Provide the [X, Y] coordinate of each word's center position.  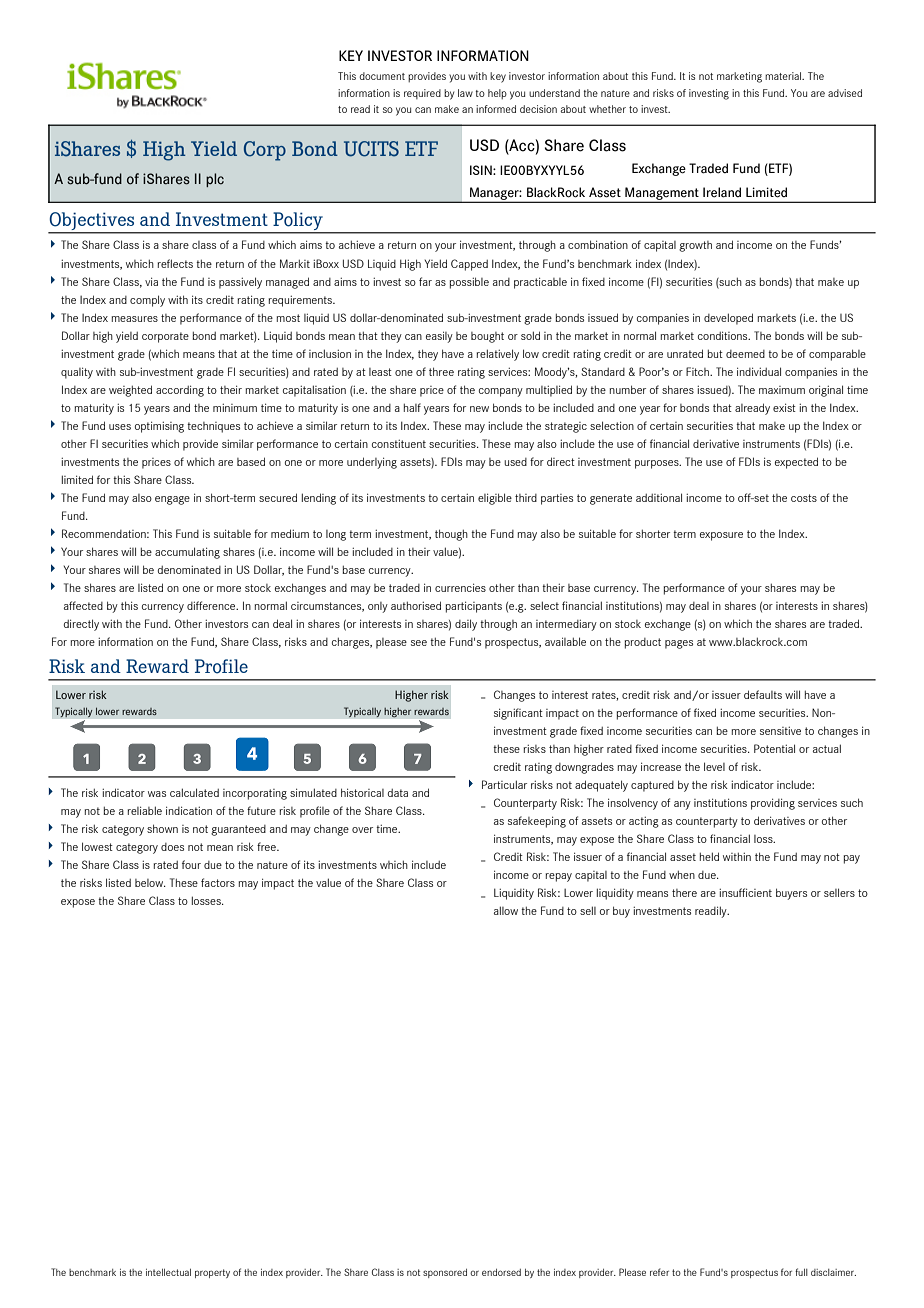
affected [83, 605]
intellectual [168, 1272]
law [465, 93]
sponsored [445, 1273]
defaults [763, 694]
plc [215, 180]
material [784, 76]
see [419, 643]
